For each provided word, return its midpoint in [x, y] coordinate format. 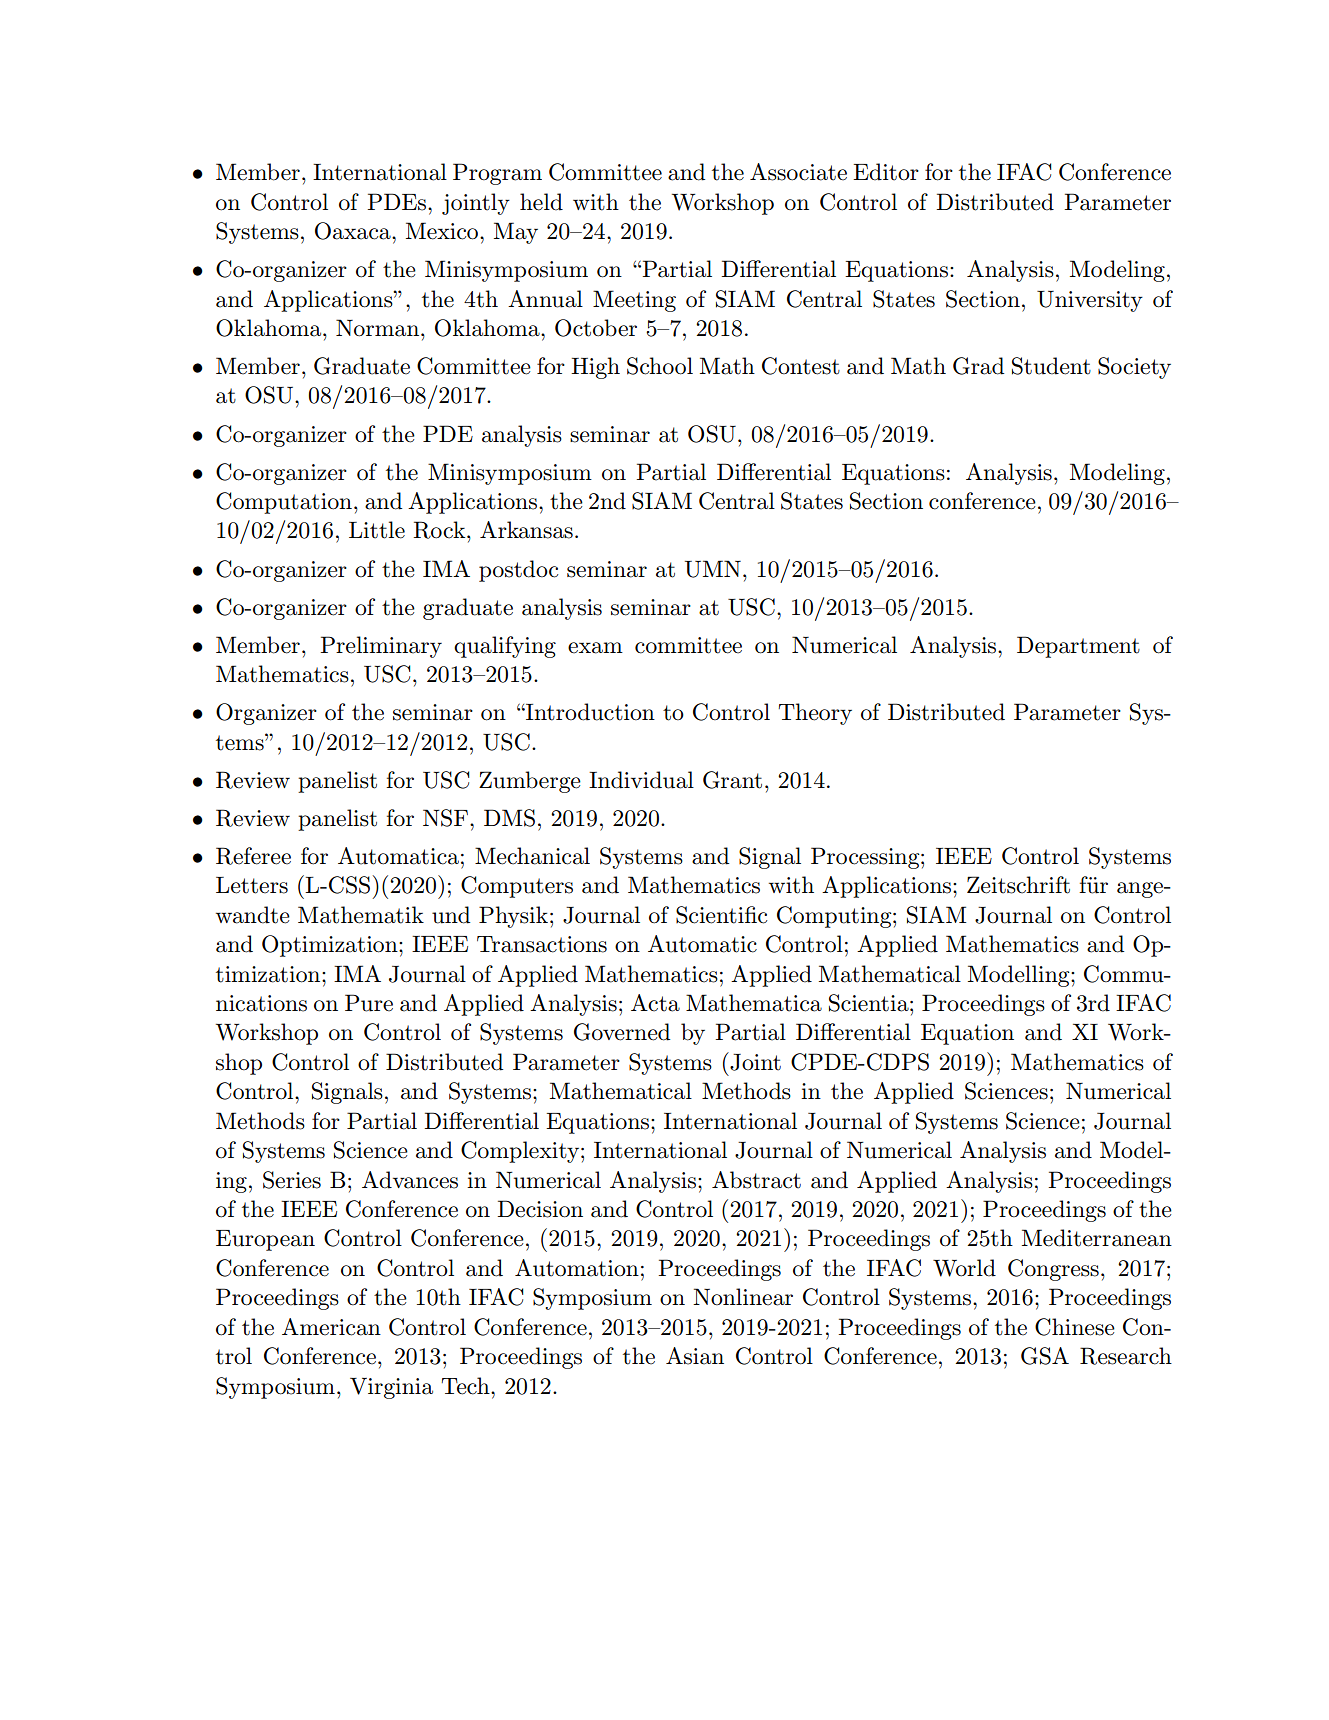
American [331, 1327]
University [1090, 301]
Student [1051, 366]
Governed [622, 1032]
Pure [369, 1003]
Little [377, 530]
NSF [445, 818]
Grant [732, 780]
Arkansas [526, 530]
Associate [798, 172]
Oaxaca [354, 231]
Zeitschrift [1018, 885]
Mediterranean [1097, 1238]
